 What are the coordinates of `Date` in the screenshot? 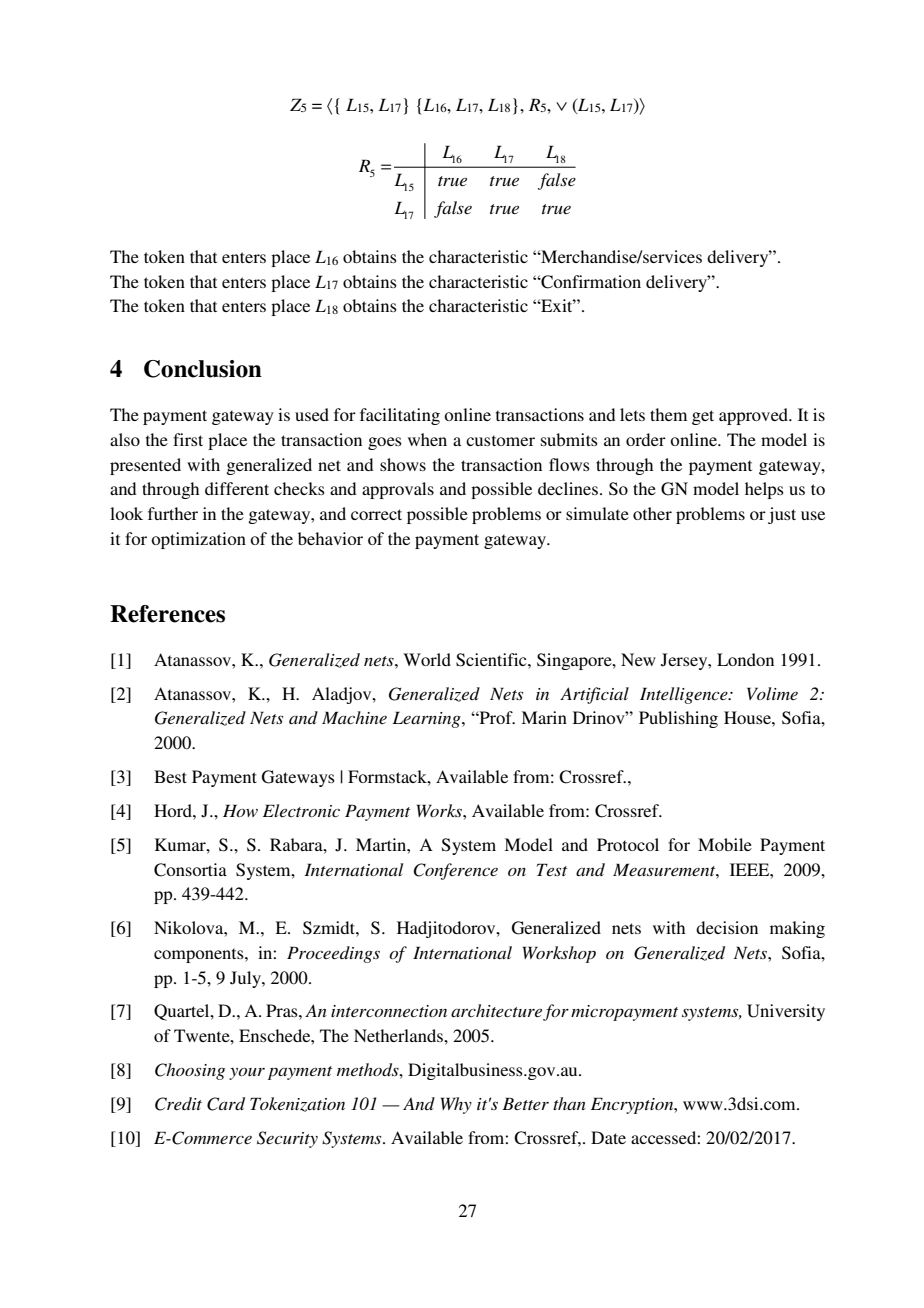 It's located at (608, 1137).
